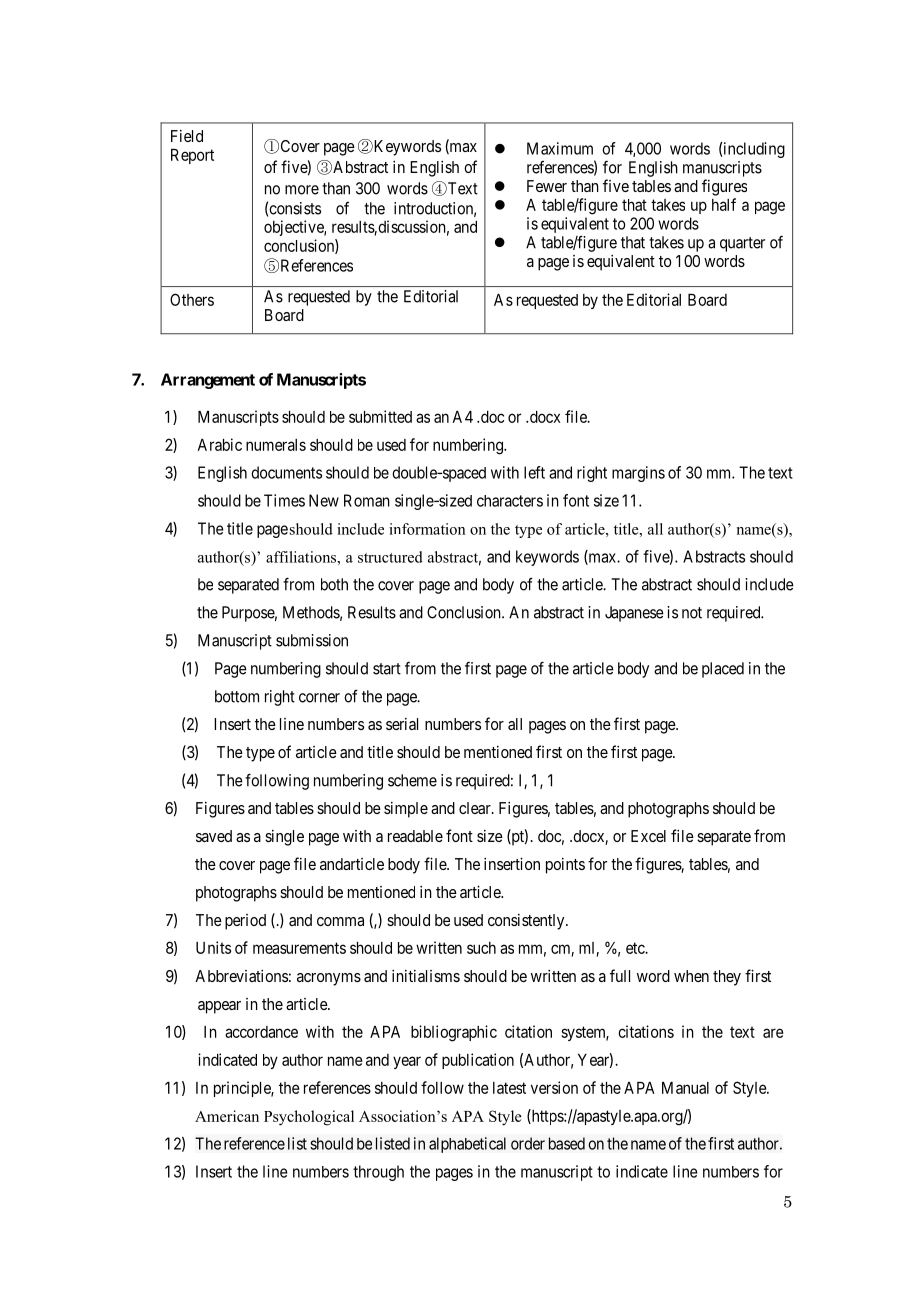 This screenshot has width=924, height=1307. I want to click on start, so click(387, 669).
